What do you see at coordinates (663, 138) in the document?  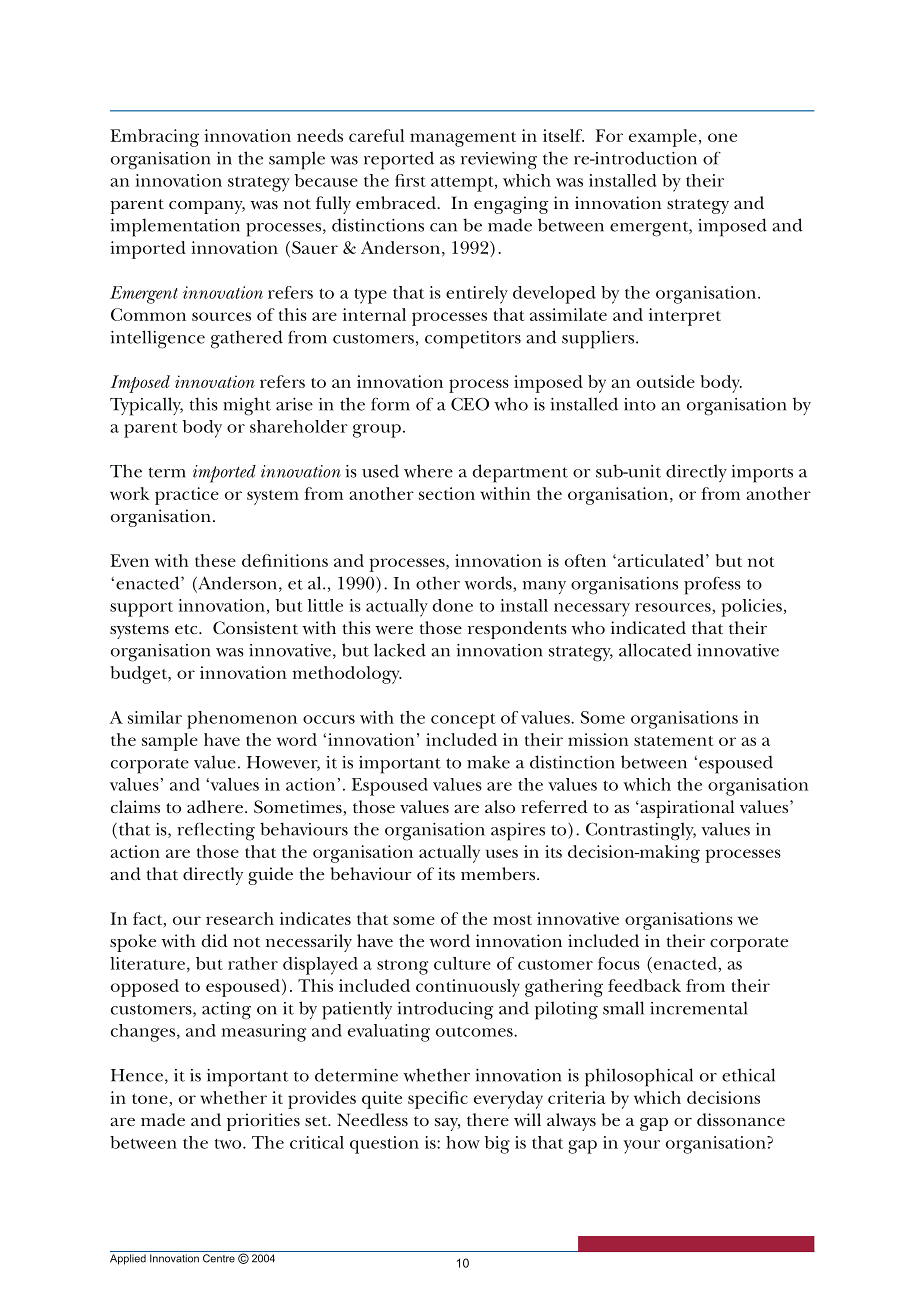 I see `example` at bounding box center [663, 138].
